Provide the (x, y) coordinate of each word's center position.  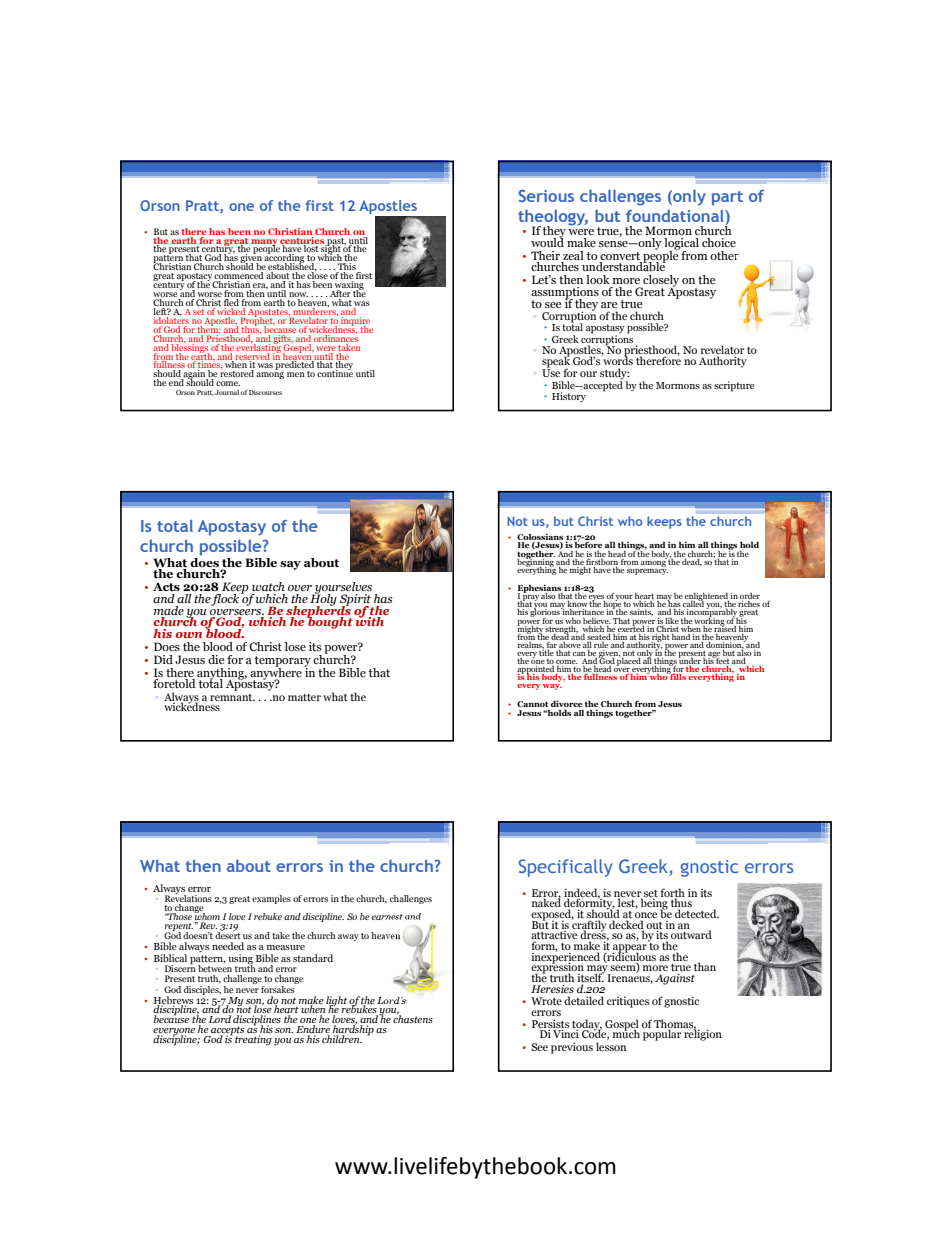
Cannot (532, 704)
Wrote (546, 1001)
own (188, 635)
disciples (202, 989)
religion (703, 1034)
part (727, 198)
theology (553, 218)
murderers (316, 312)
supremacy (647, 570)
